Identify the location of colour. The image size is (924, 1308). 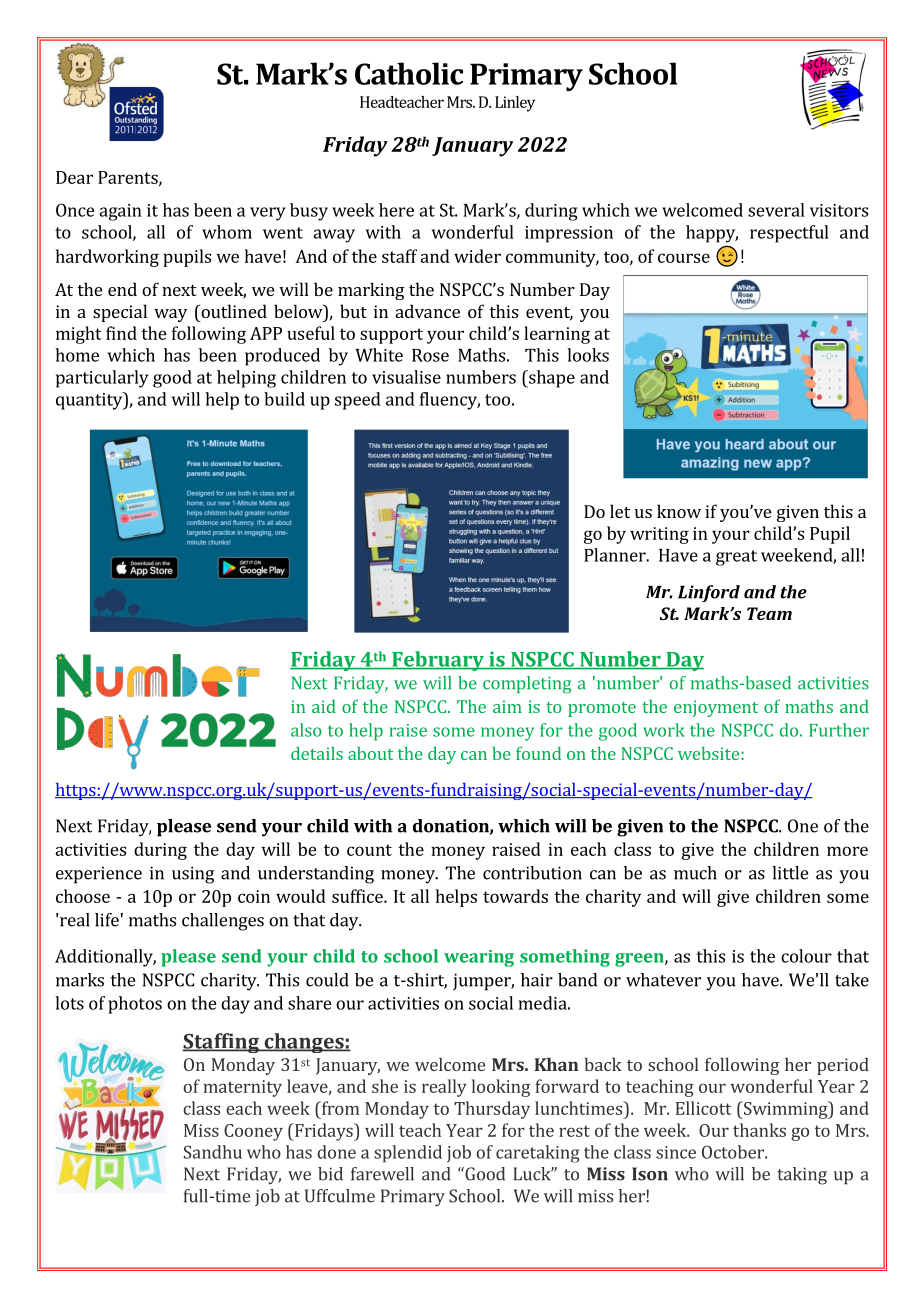
(806, 956).
